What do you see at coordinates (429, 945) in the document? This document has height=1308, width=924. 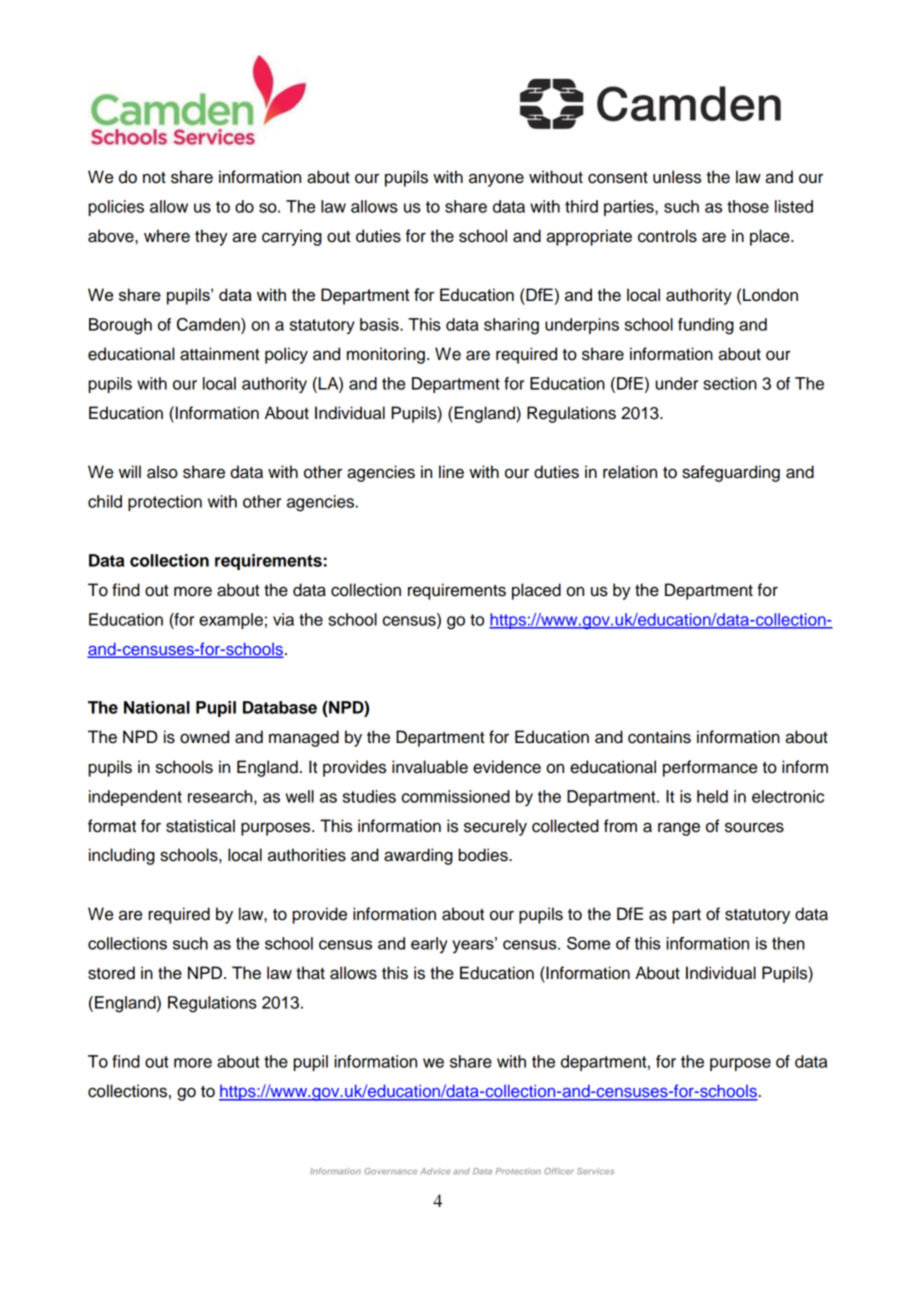 I see `early` at bounding box center [429, 945].
